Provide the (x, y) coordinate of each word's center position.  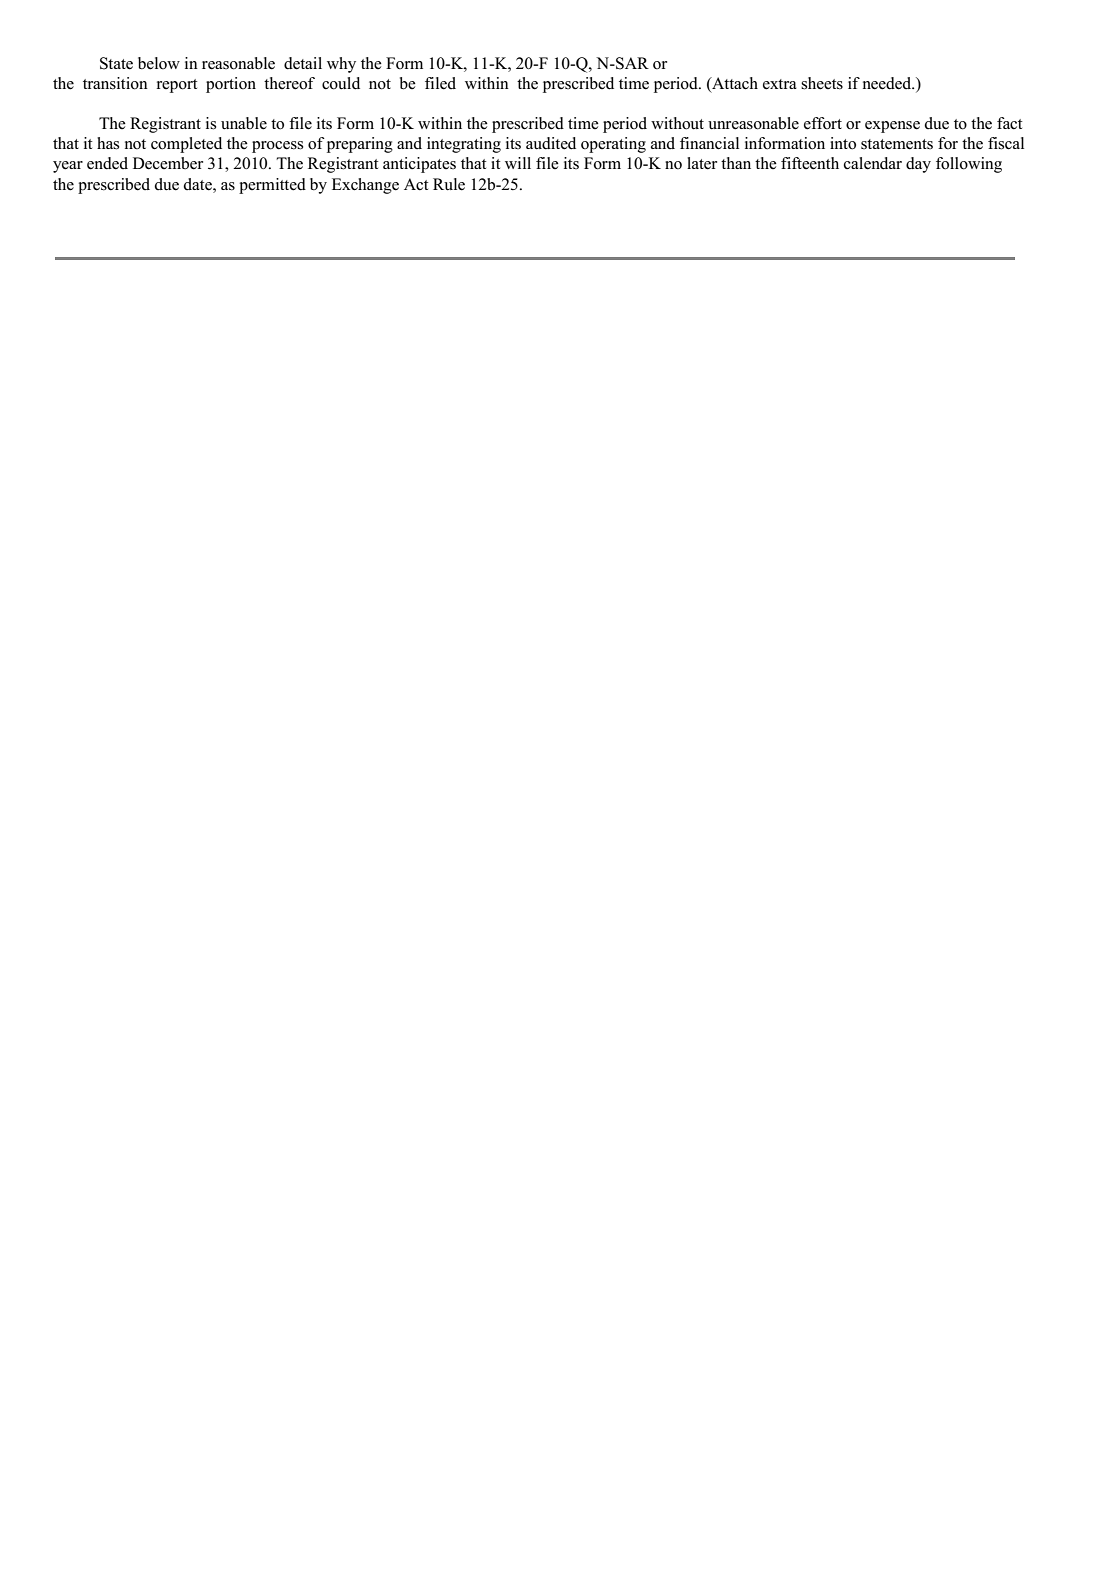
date (198, 184)
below (159, 63)
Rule (449, 184)
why (341, 65)
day (918, 165)
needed (888, 83)
